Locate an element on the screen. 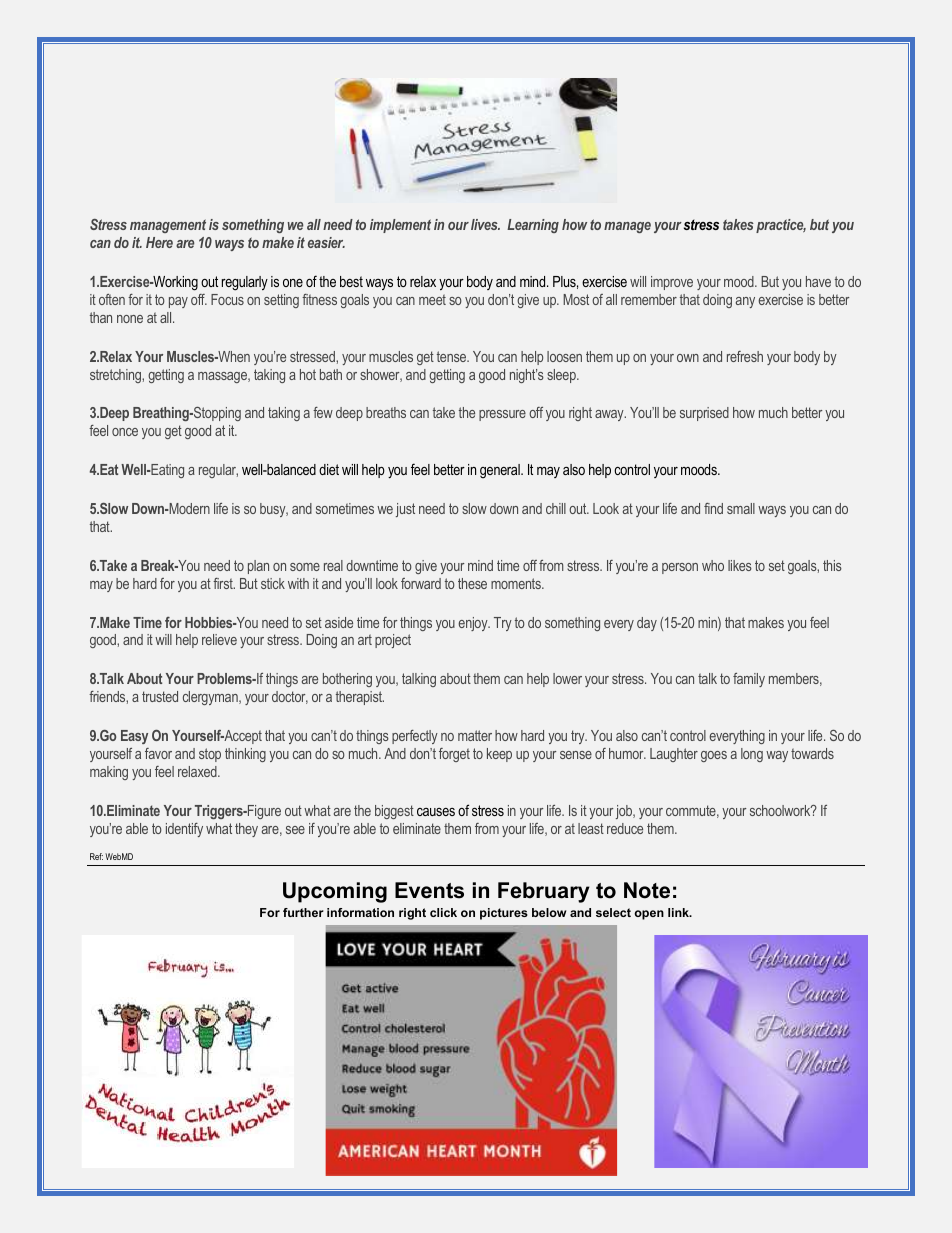 The image size is (952, 1233). practice is located at coordinates (781, 226).
